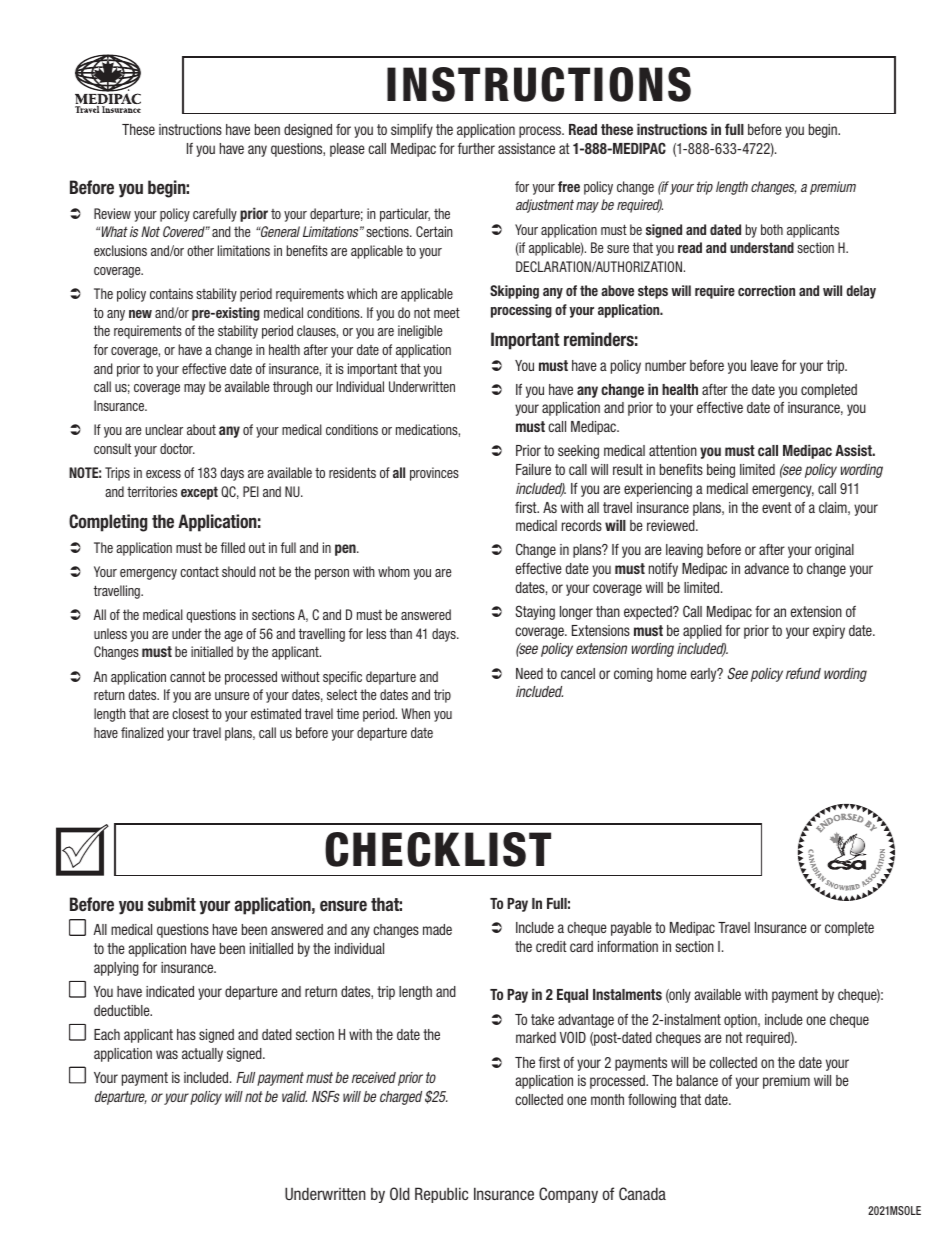 This page has height=1233, width=952. I want to click on CHECKLIST, so click(438, 849).
